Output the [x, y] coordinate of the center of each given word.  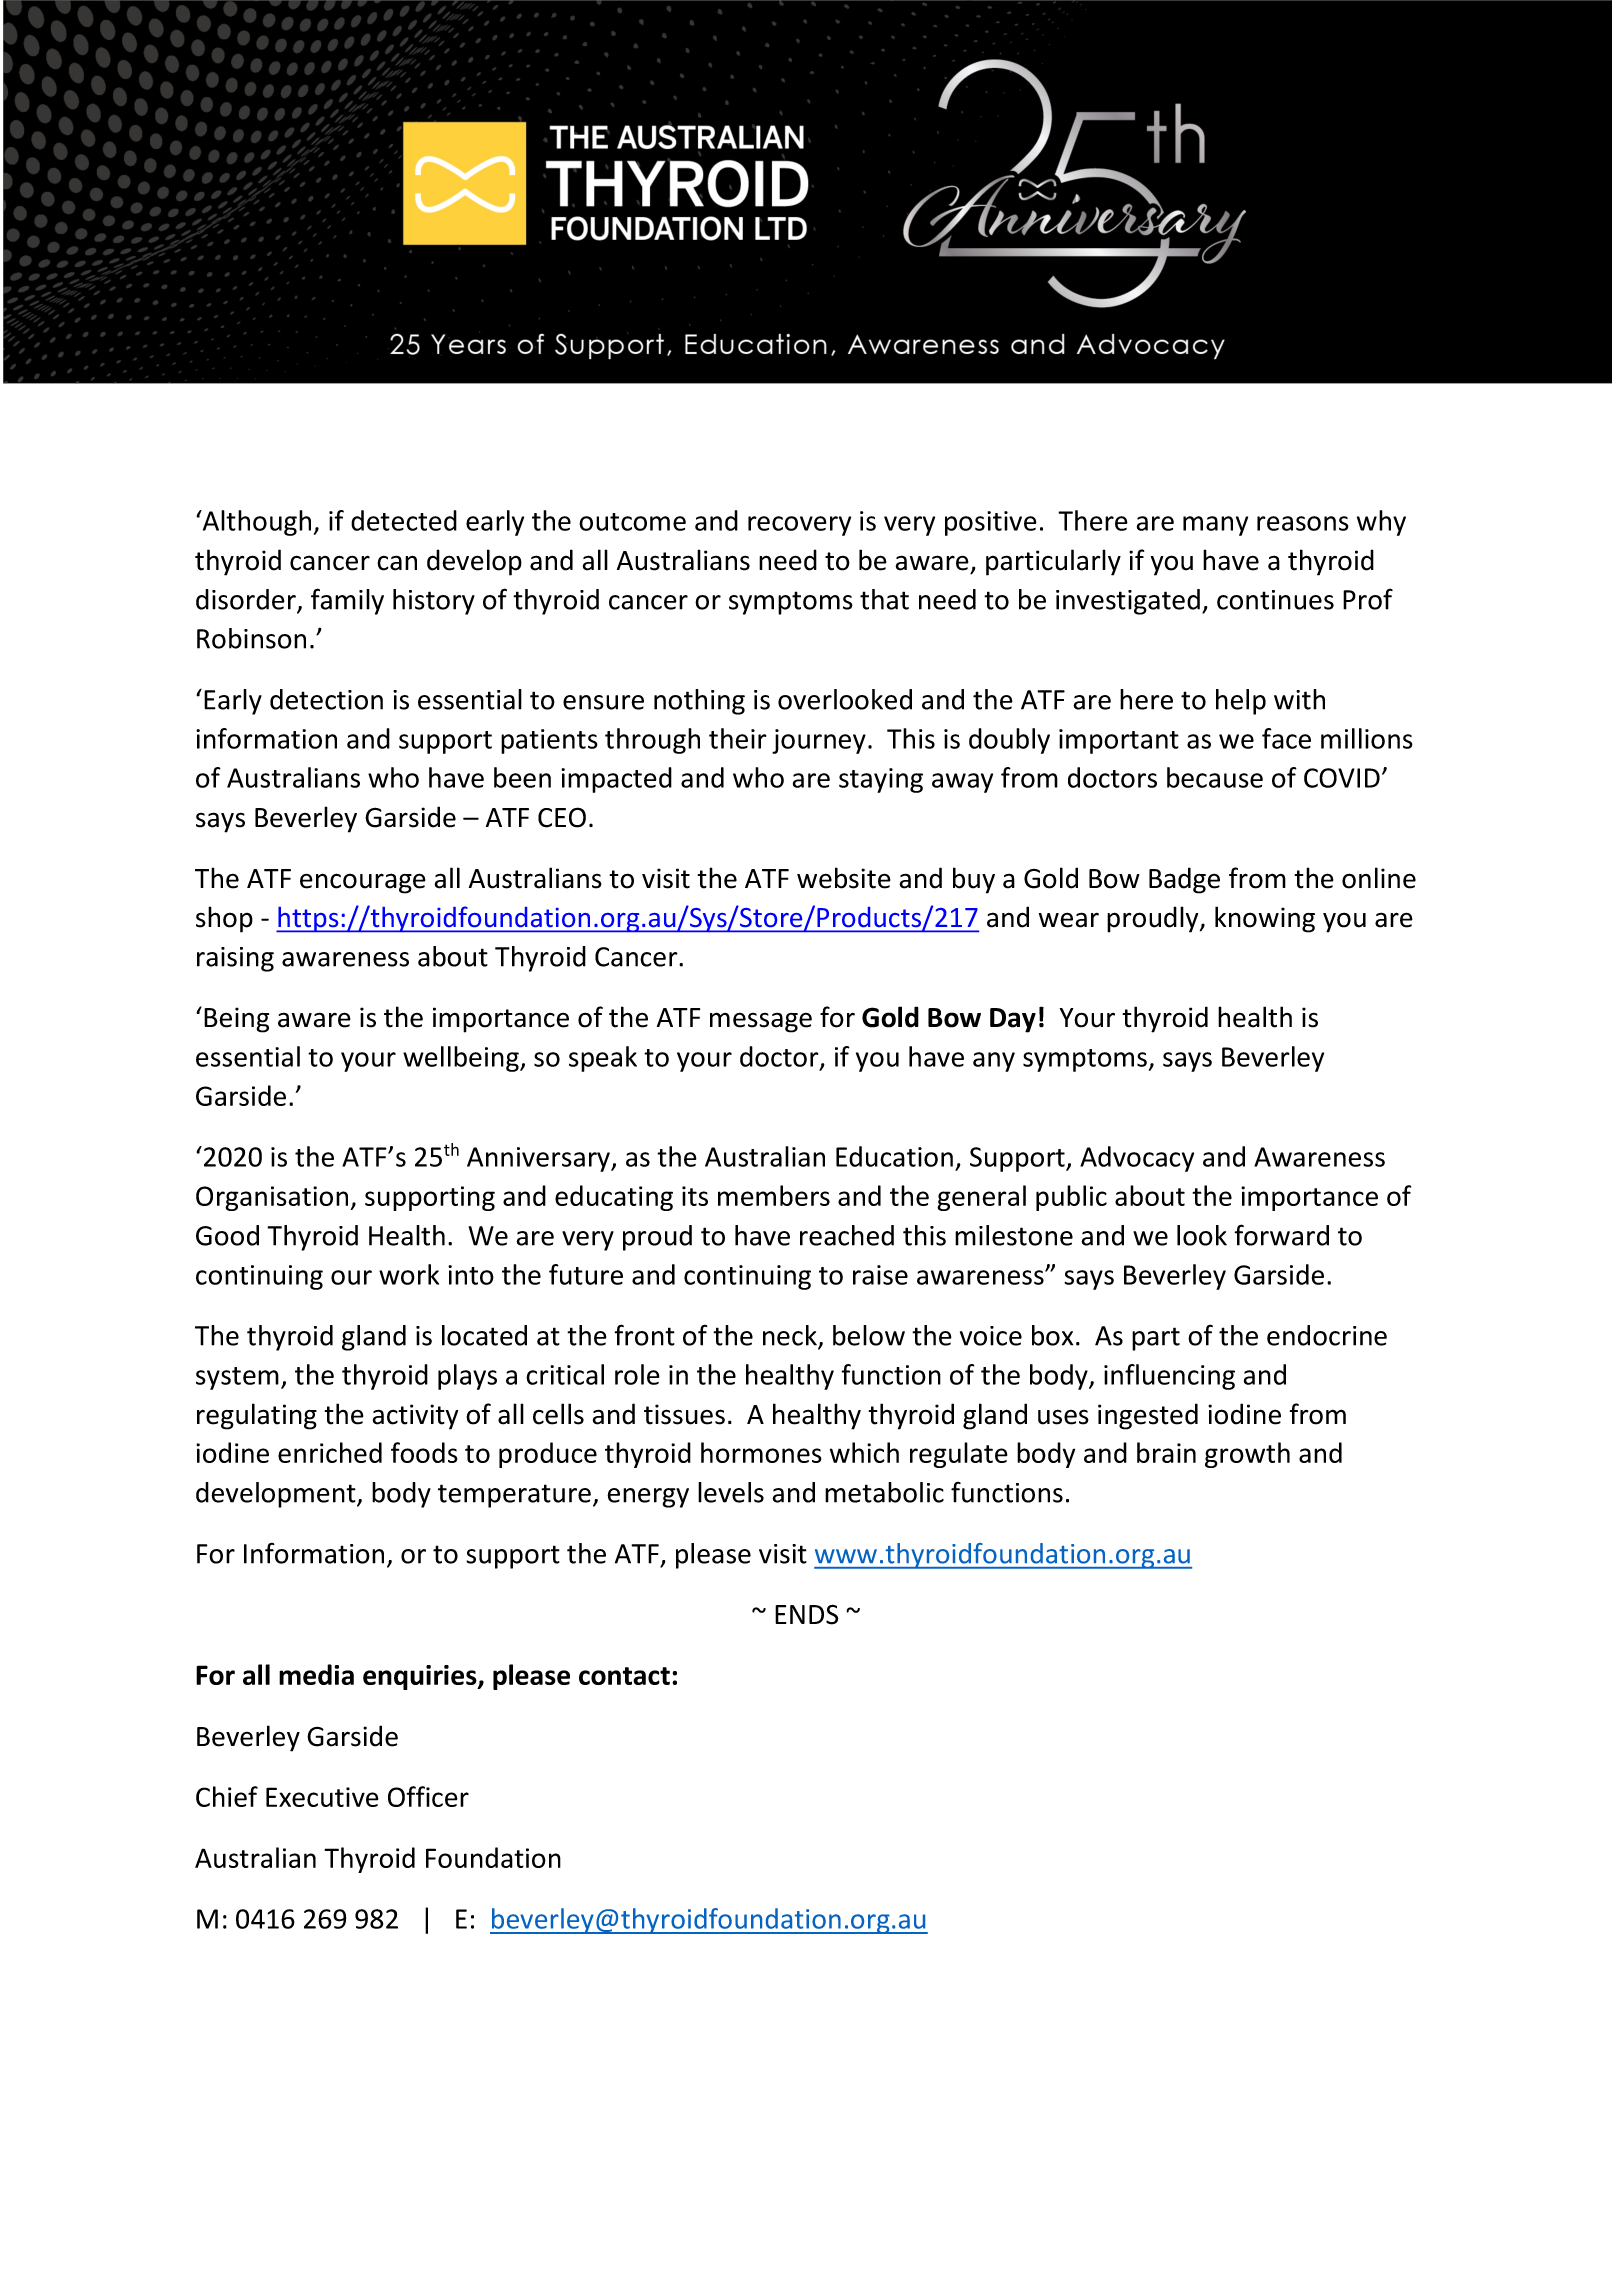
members [774, 1195]
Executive [322, 1797]
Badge [1184, 880]
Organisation [273, 1198]
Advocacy [1137, 1159]
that [884, 599]
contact [624, 1676]
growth [1247, 1455]
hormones [761, 1452]
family [347, 601]
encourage [363, 883]
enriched [330, 1452]
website [844, 878]
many [1215, 526]
